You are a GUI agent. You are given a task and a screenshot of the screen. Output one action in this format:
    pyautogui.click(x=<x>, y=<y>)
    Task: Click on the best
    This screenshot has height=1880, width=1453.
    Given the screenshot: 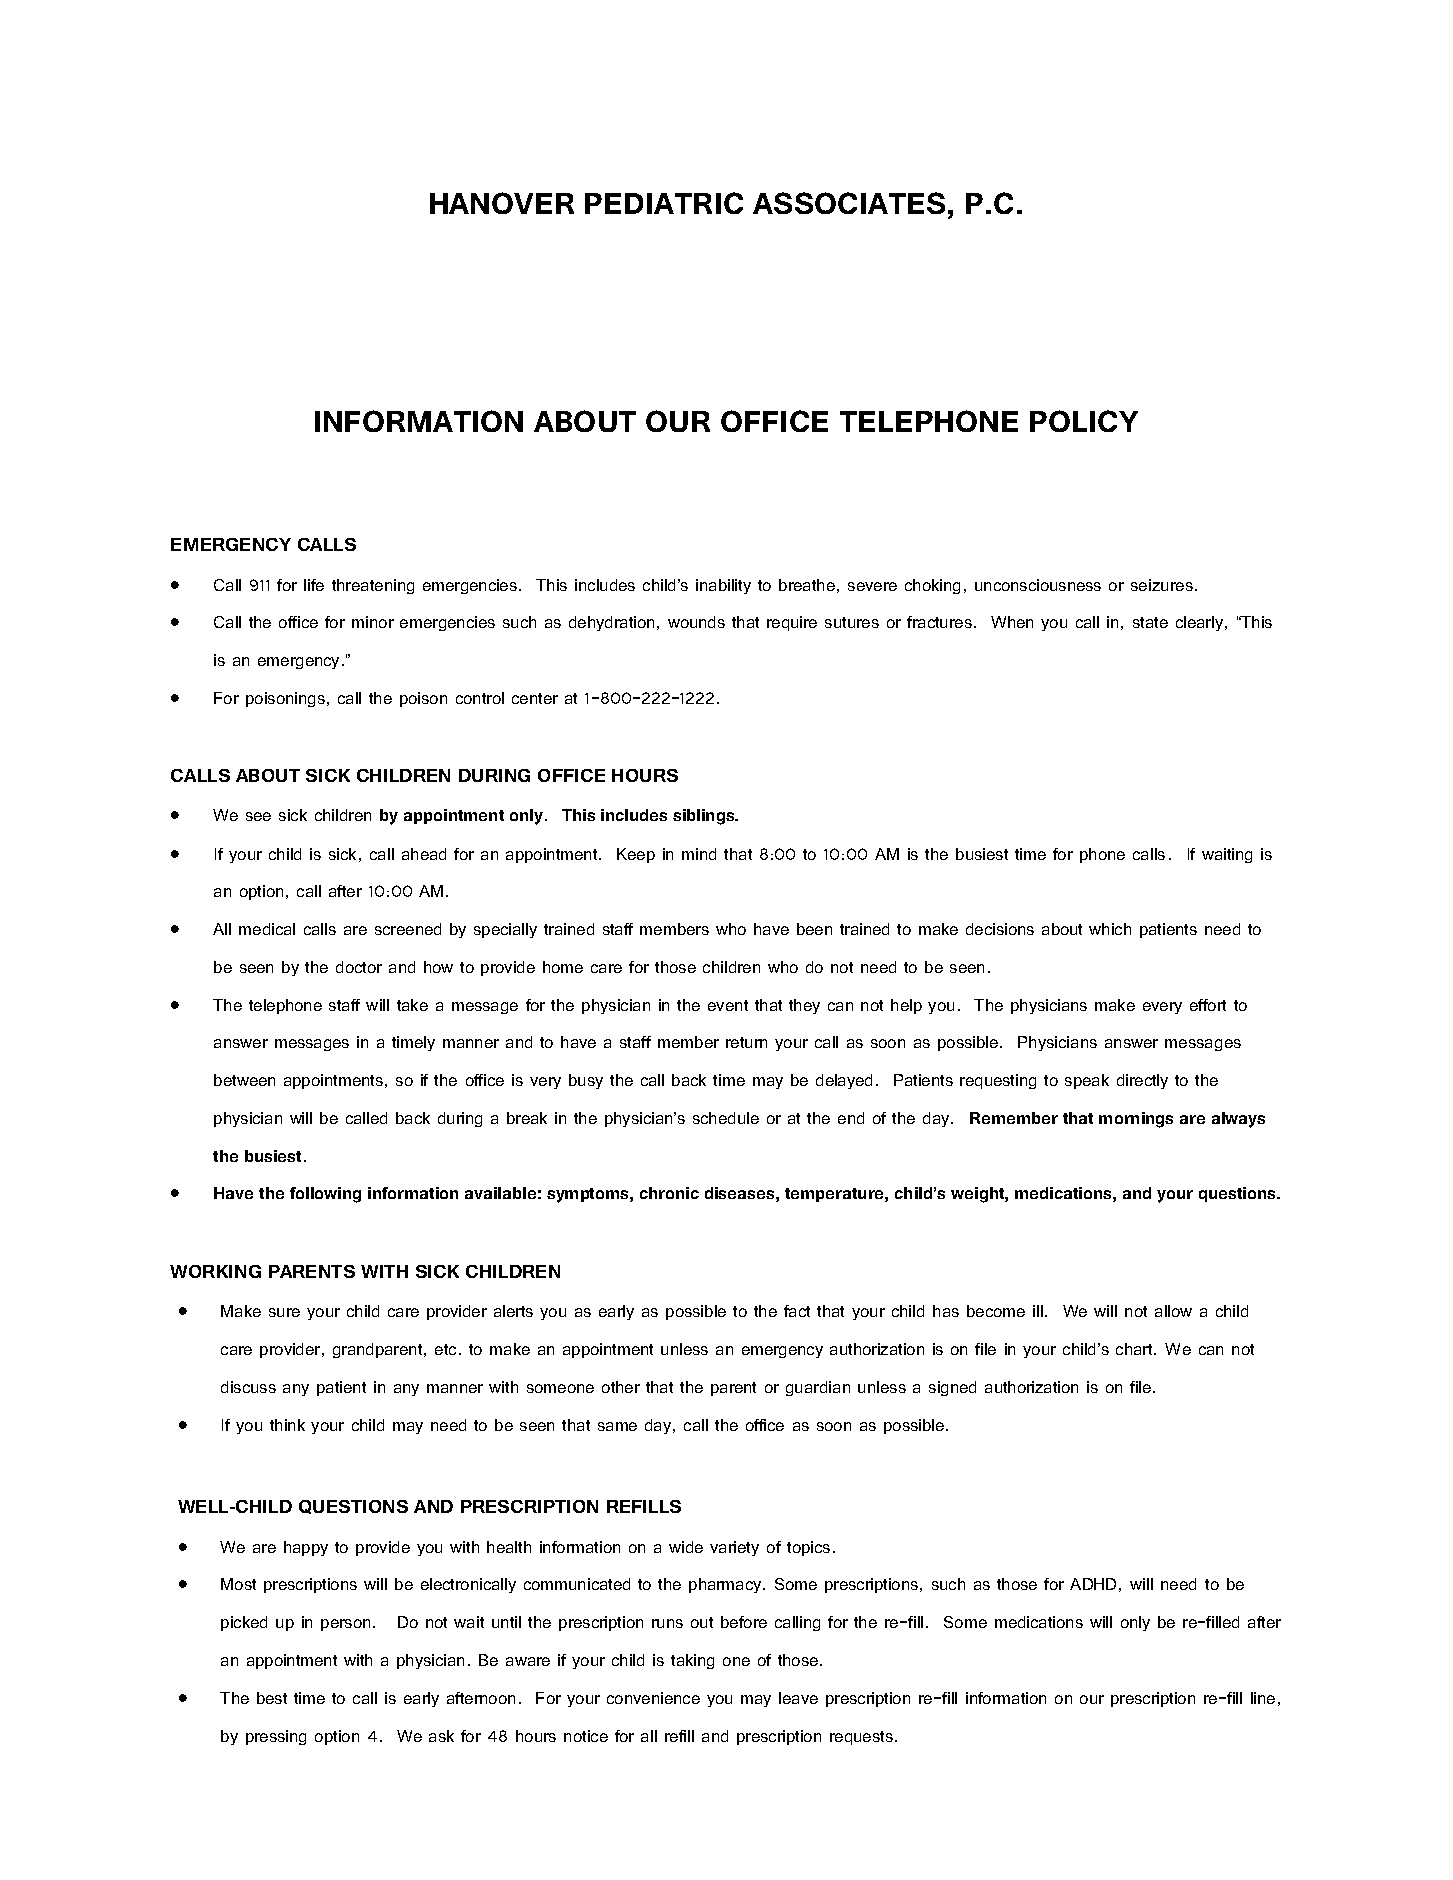 What is the action you would take?
    pyautogui.click(x=272, y=1698)
